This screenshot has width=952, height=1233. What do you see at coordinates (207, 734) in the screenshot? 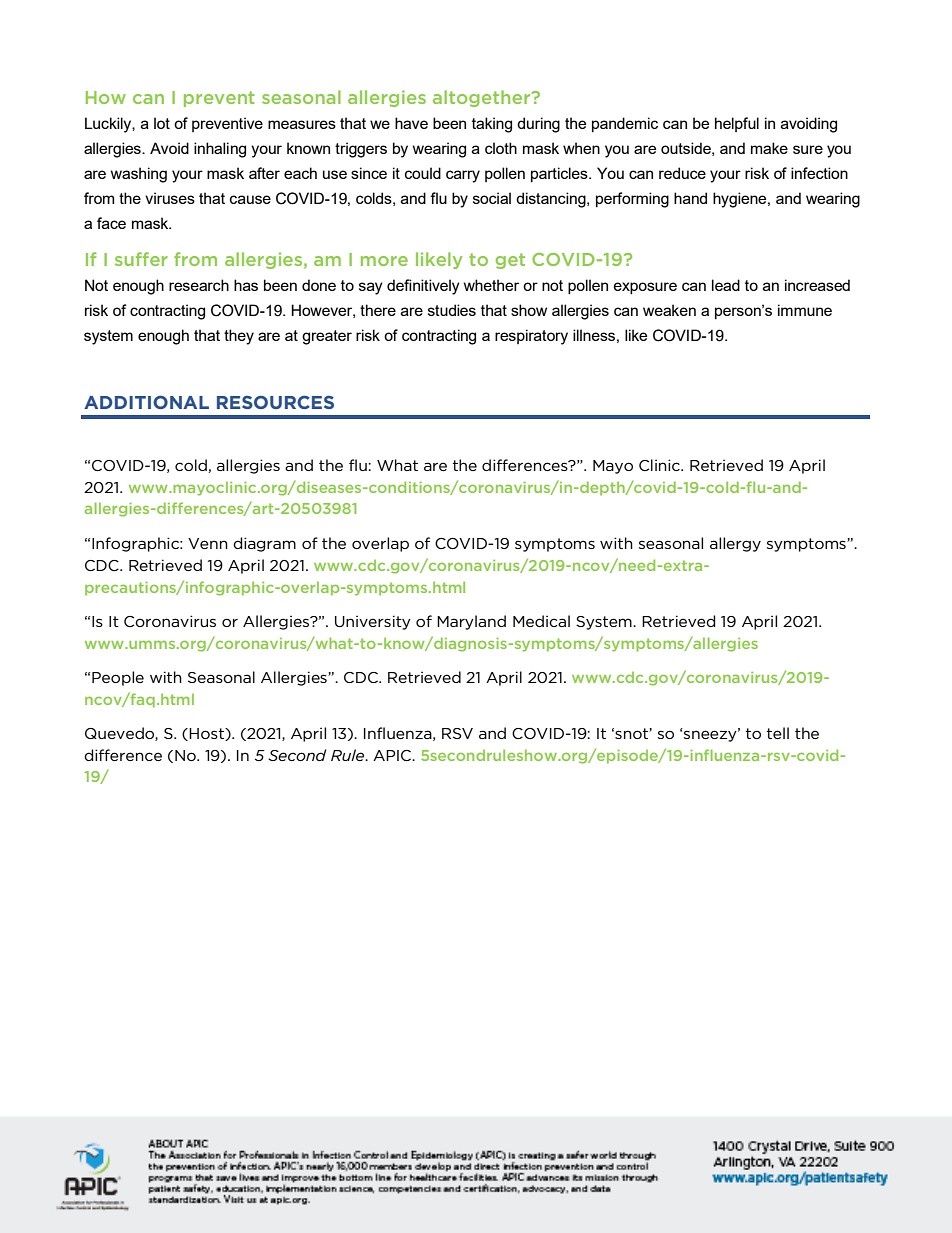
I see `Host` at bounding box center [207, 734].
